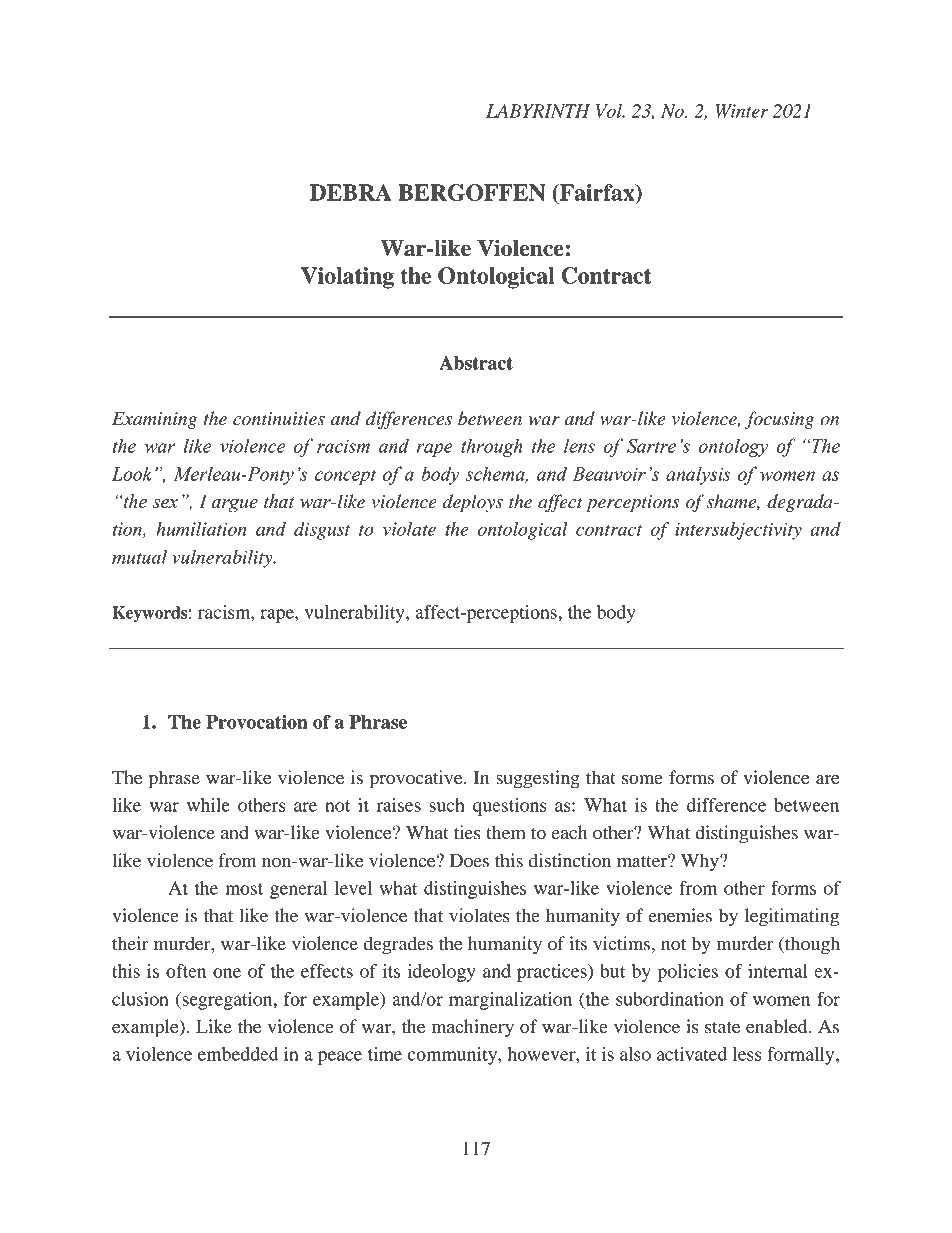 This page has width=952, height=1233. I want to click on embedded, so click(238, 1054).
